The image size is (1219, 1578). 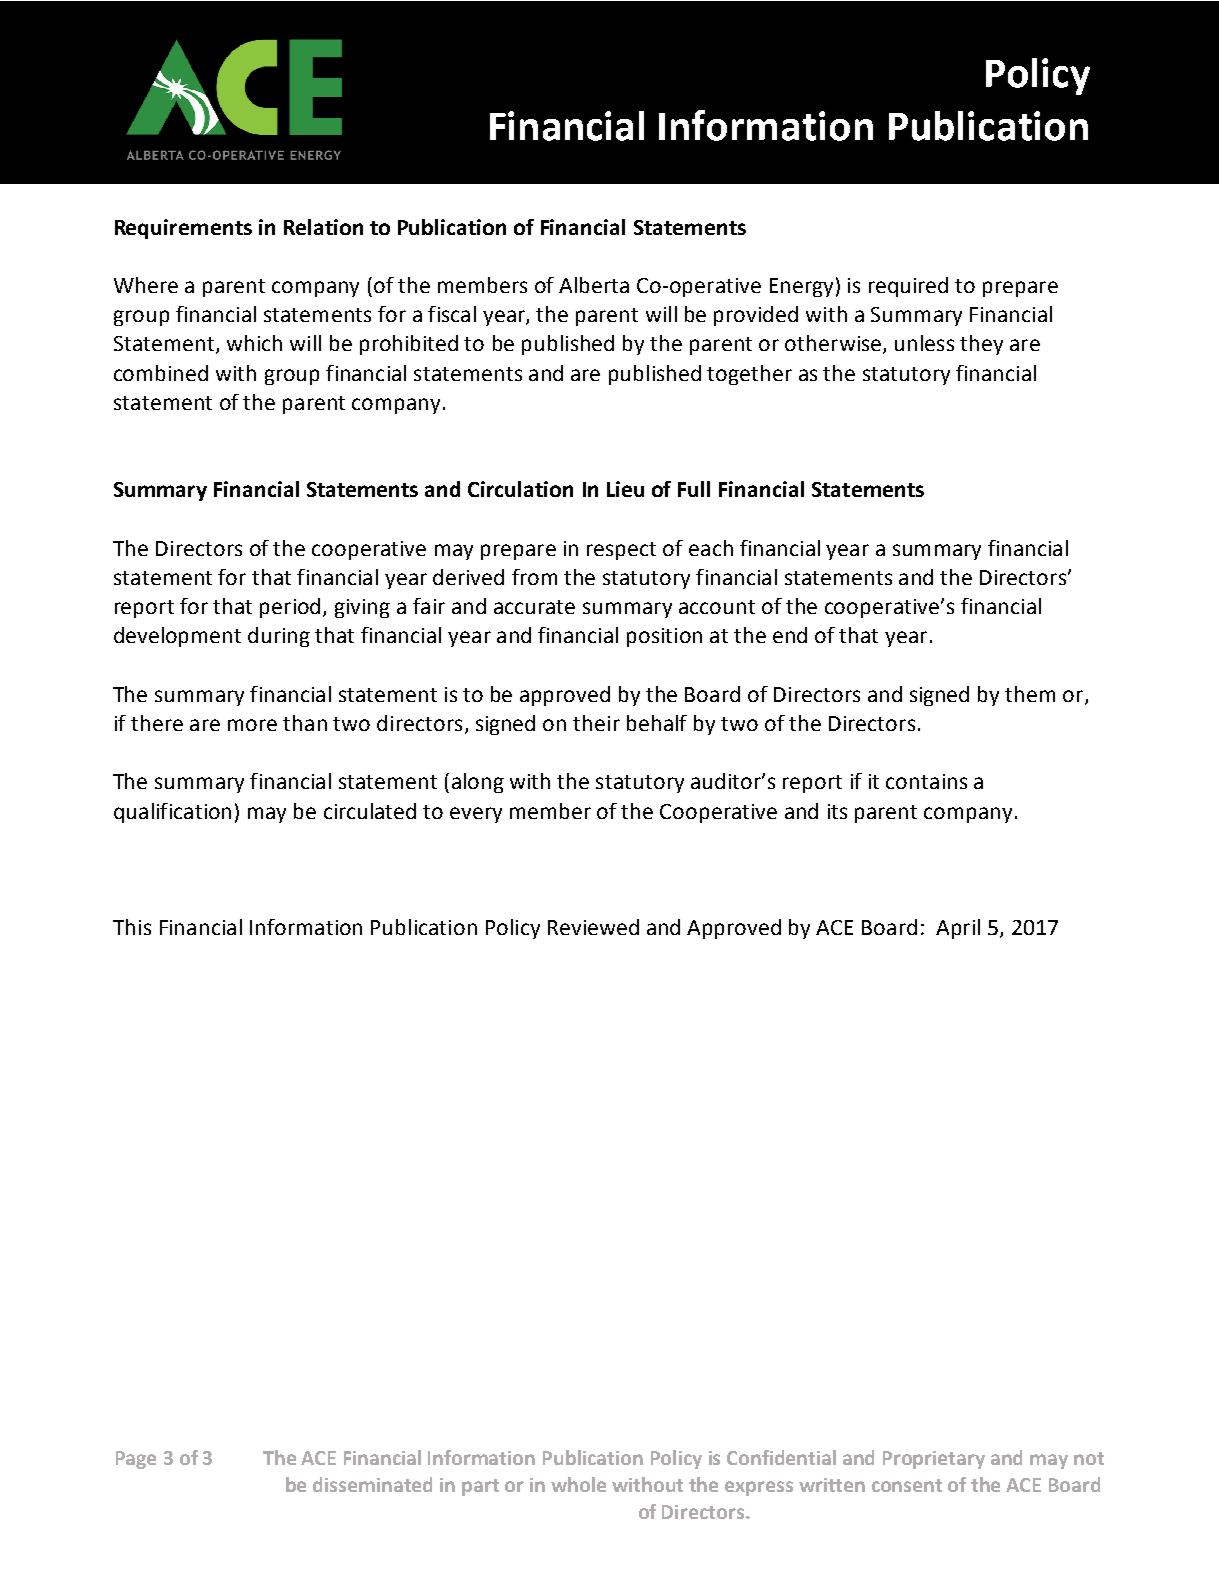 I want to click on Proprietary, so click(x=934, y=1460).
